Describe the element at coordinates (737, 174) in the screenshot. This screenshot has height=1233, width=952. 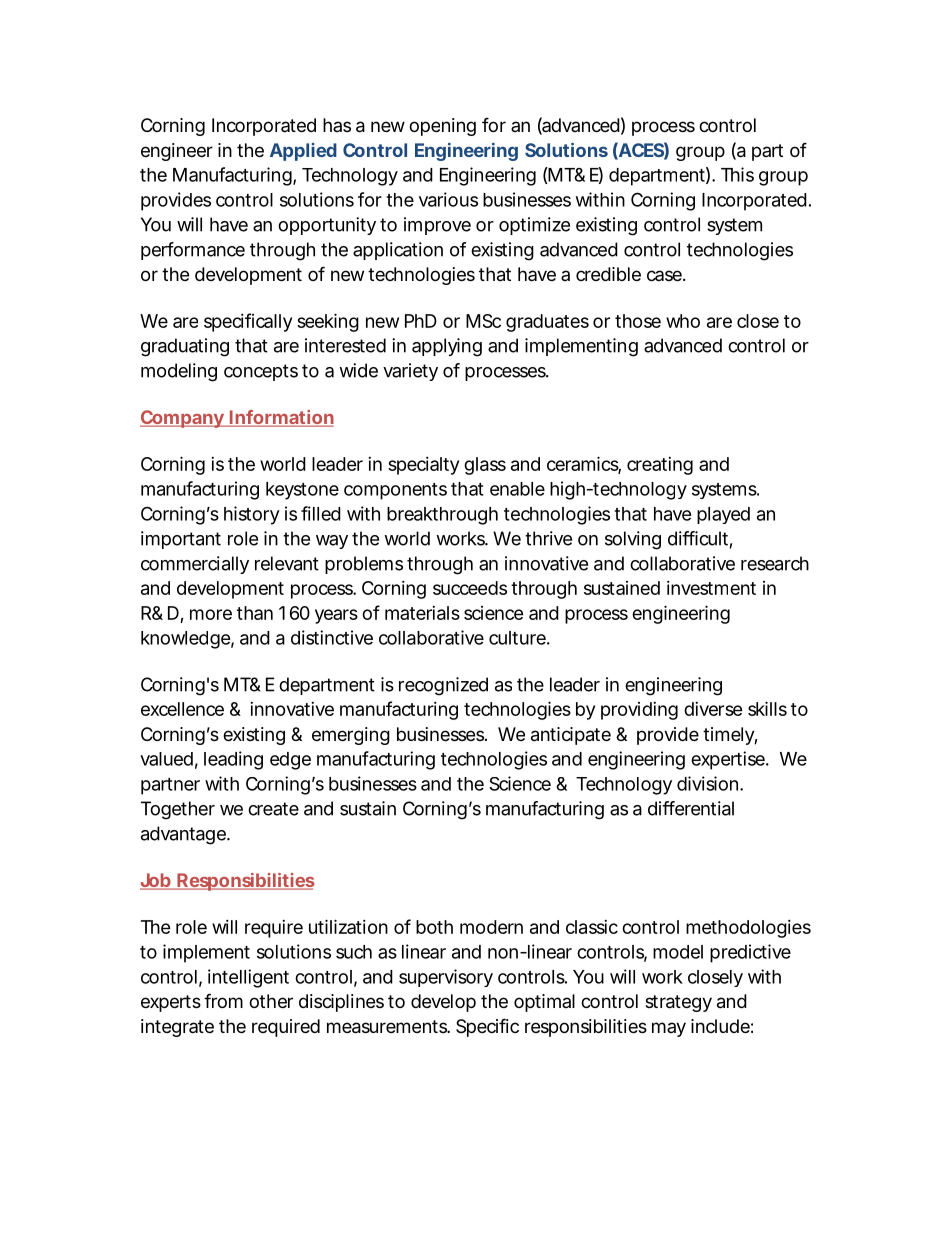
I see `This` at that location.
